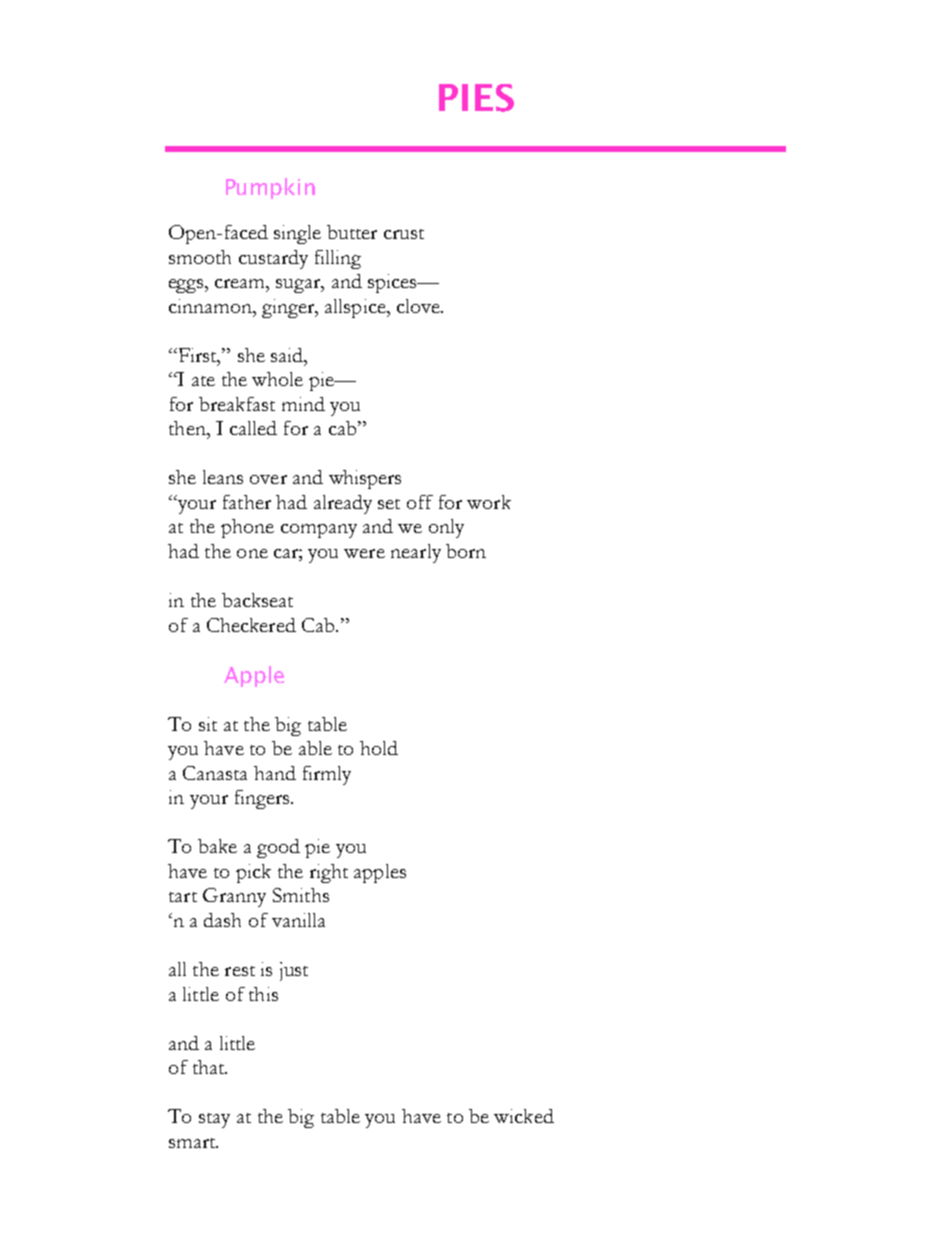 The image size is (952, 1233). I want to click on PIES, so click(476, 98).
